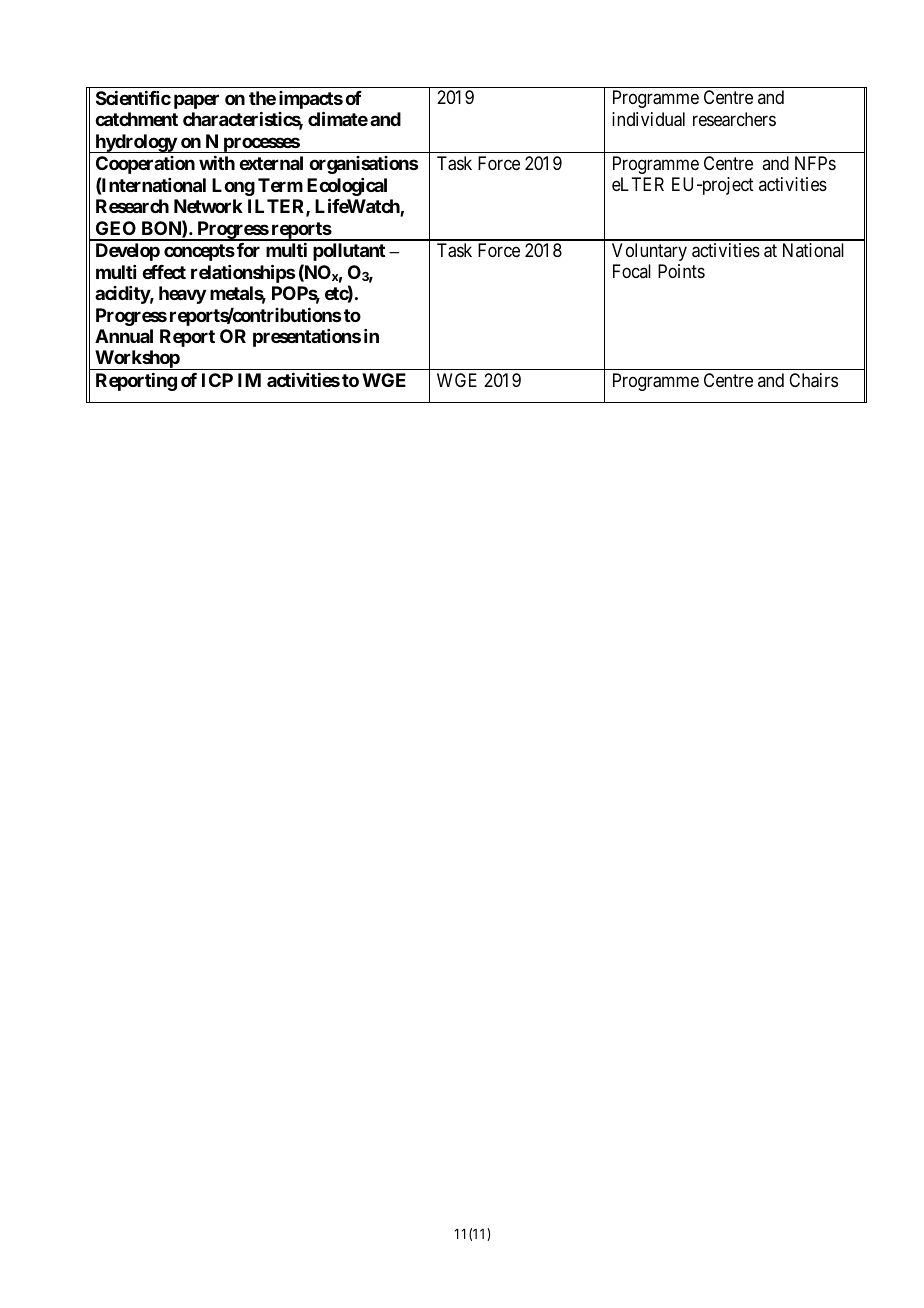 The width and height of the screenshot is (924, 1308). Describe the element at coordinates (196, 101) in the screenshot. I see `paper` at that location.
